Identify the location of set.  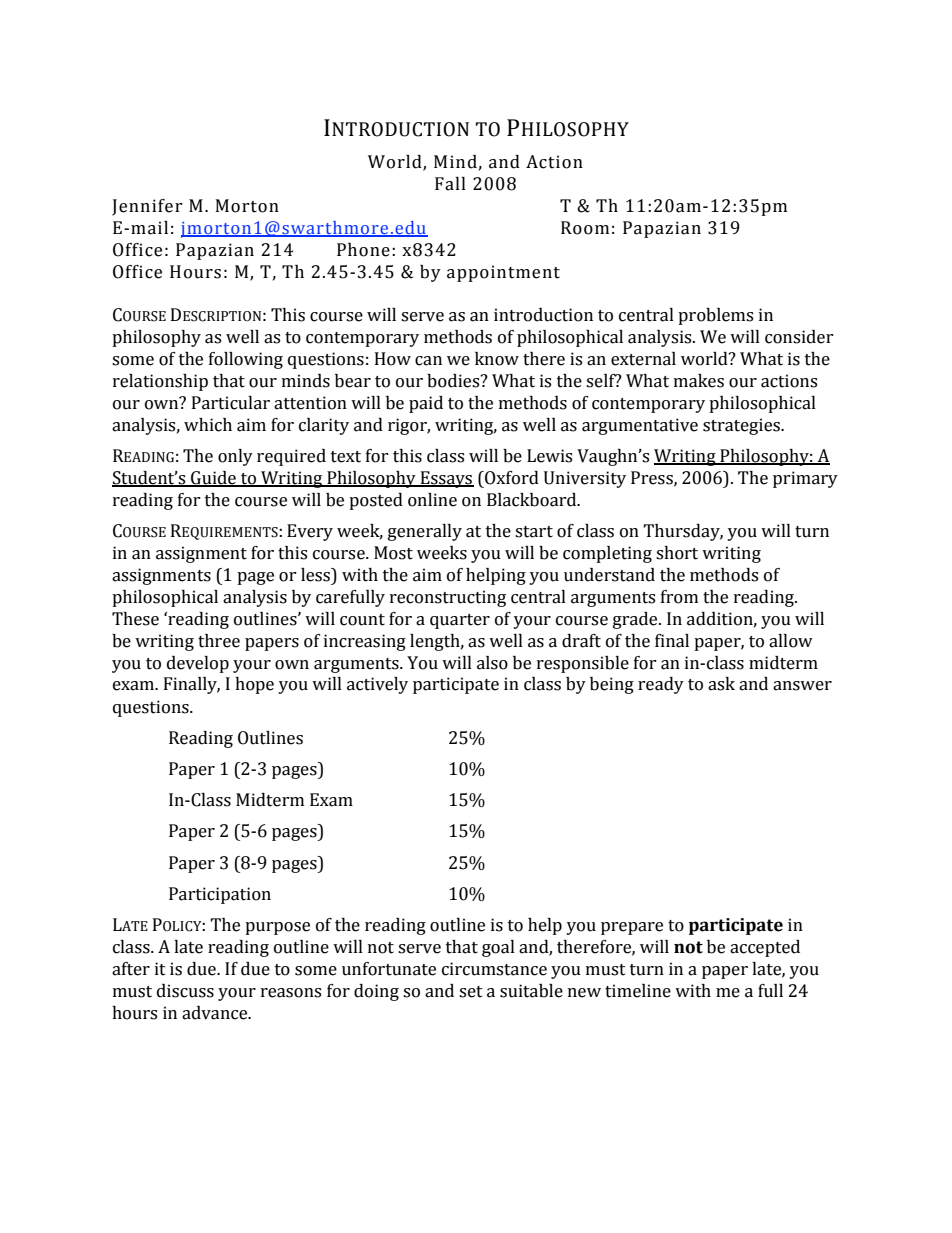
(471, 992).
